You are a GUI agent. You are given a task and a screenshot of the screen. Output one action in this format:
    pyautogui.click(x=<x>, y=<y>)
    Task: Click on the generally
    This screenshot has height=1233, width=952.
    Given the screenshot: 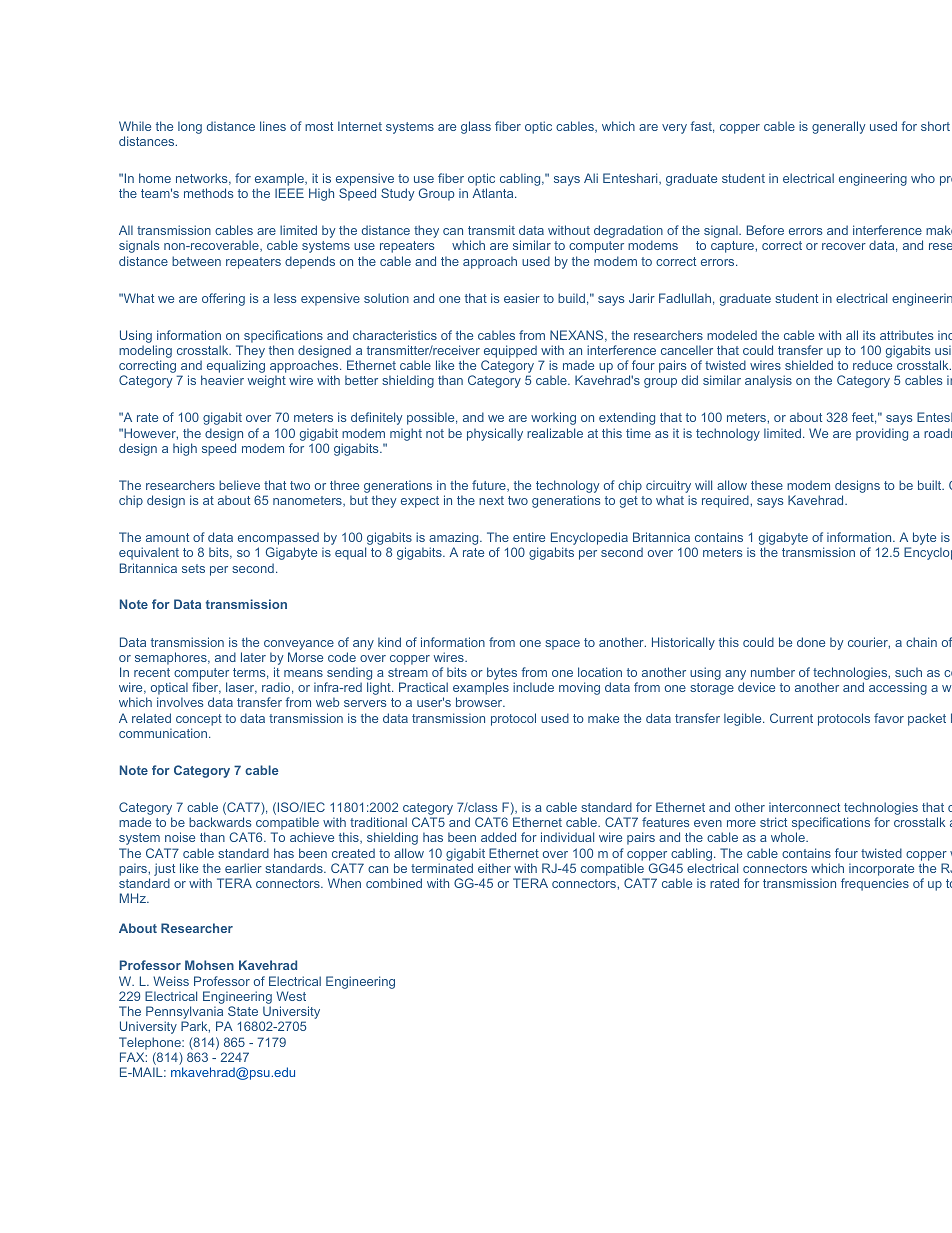 What is the action you would take?
    pyautogui.click(x=839, y=127)
